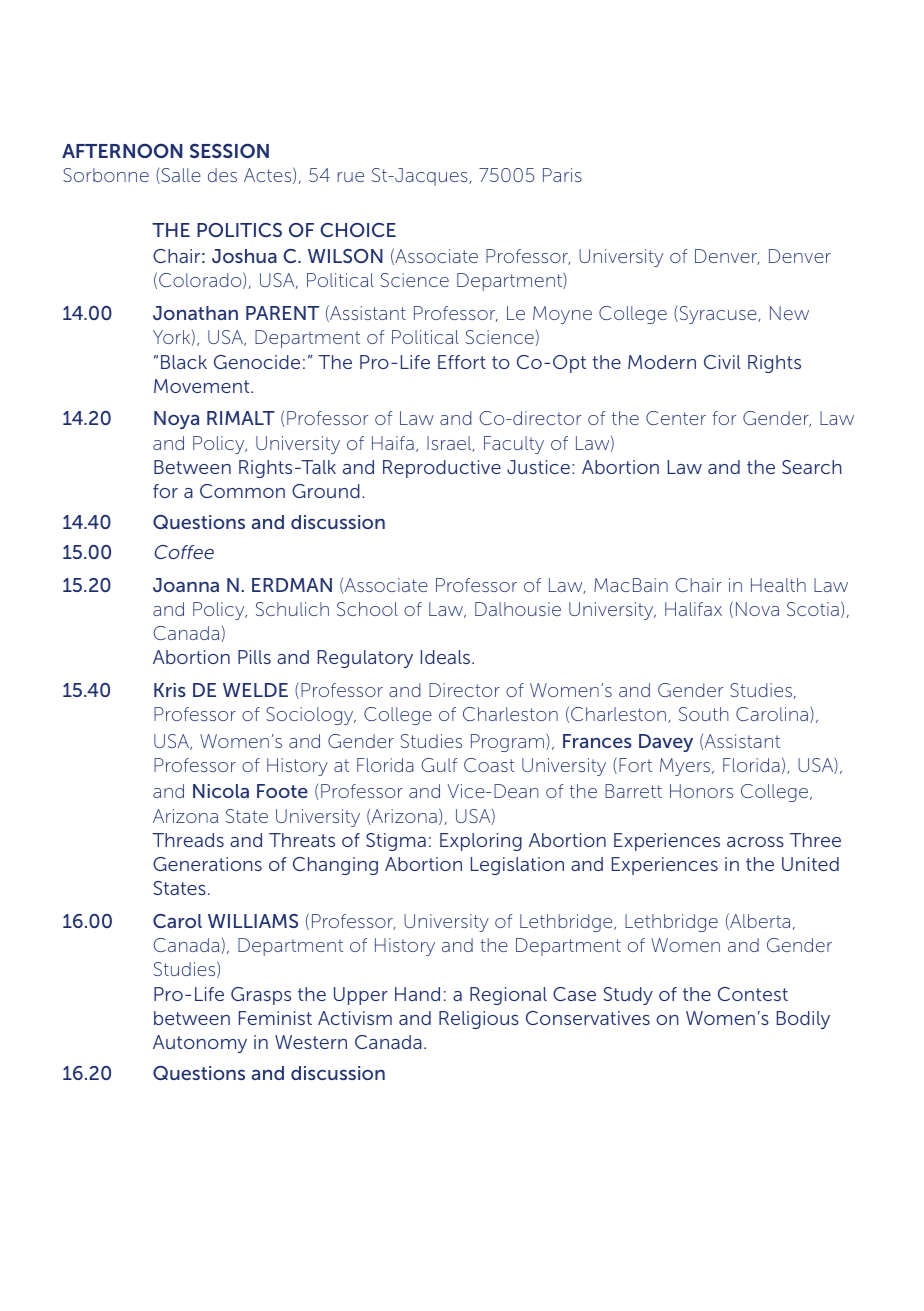 Image resolution: width=924 pixels, height=1311 pixels. Describe the element at coordinates (753, 994) in the screenshot. I see `Contest` at that location.
